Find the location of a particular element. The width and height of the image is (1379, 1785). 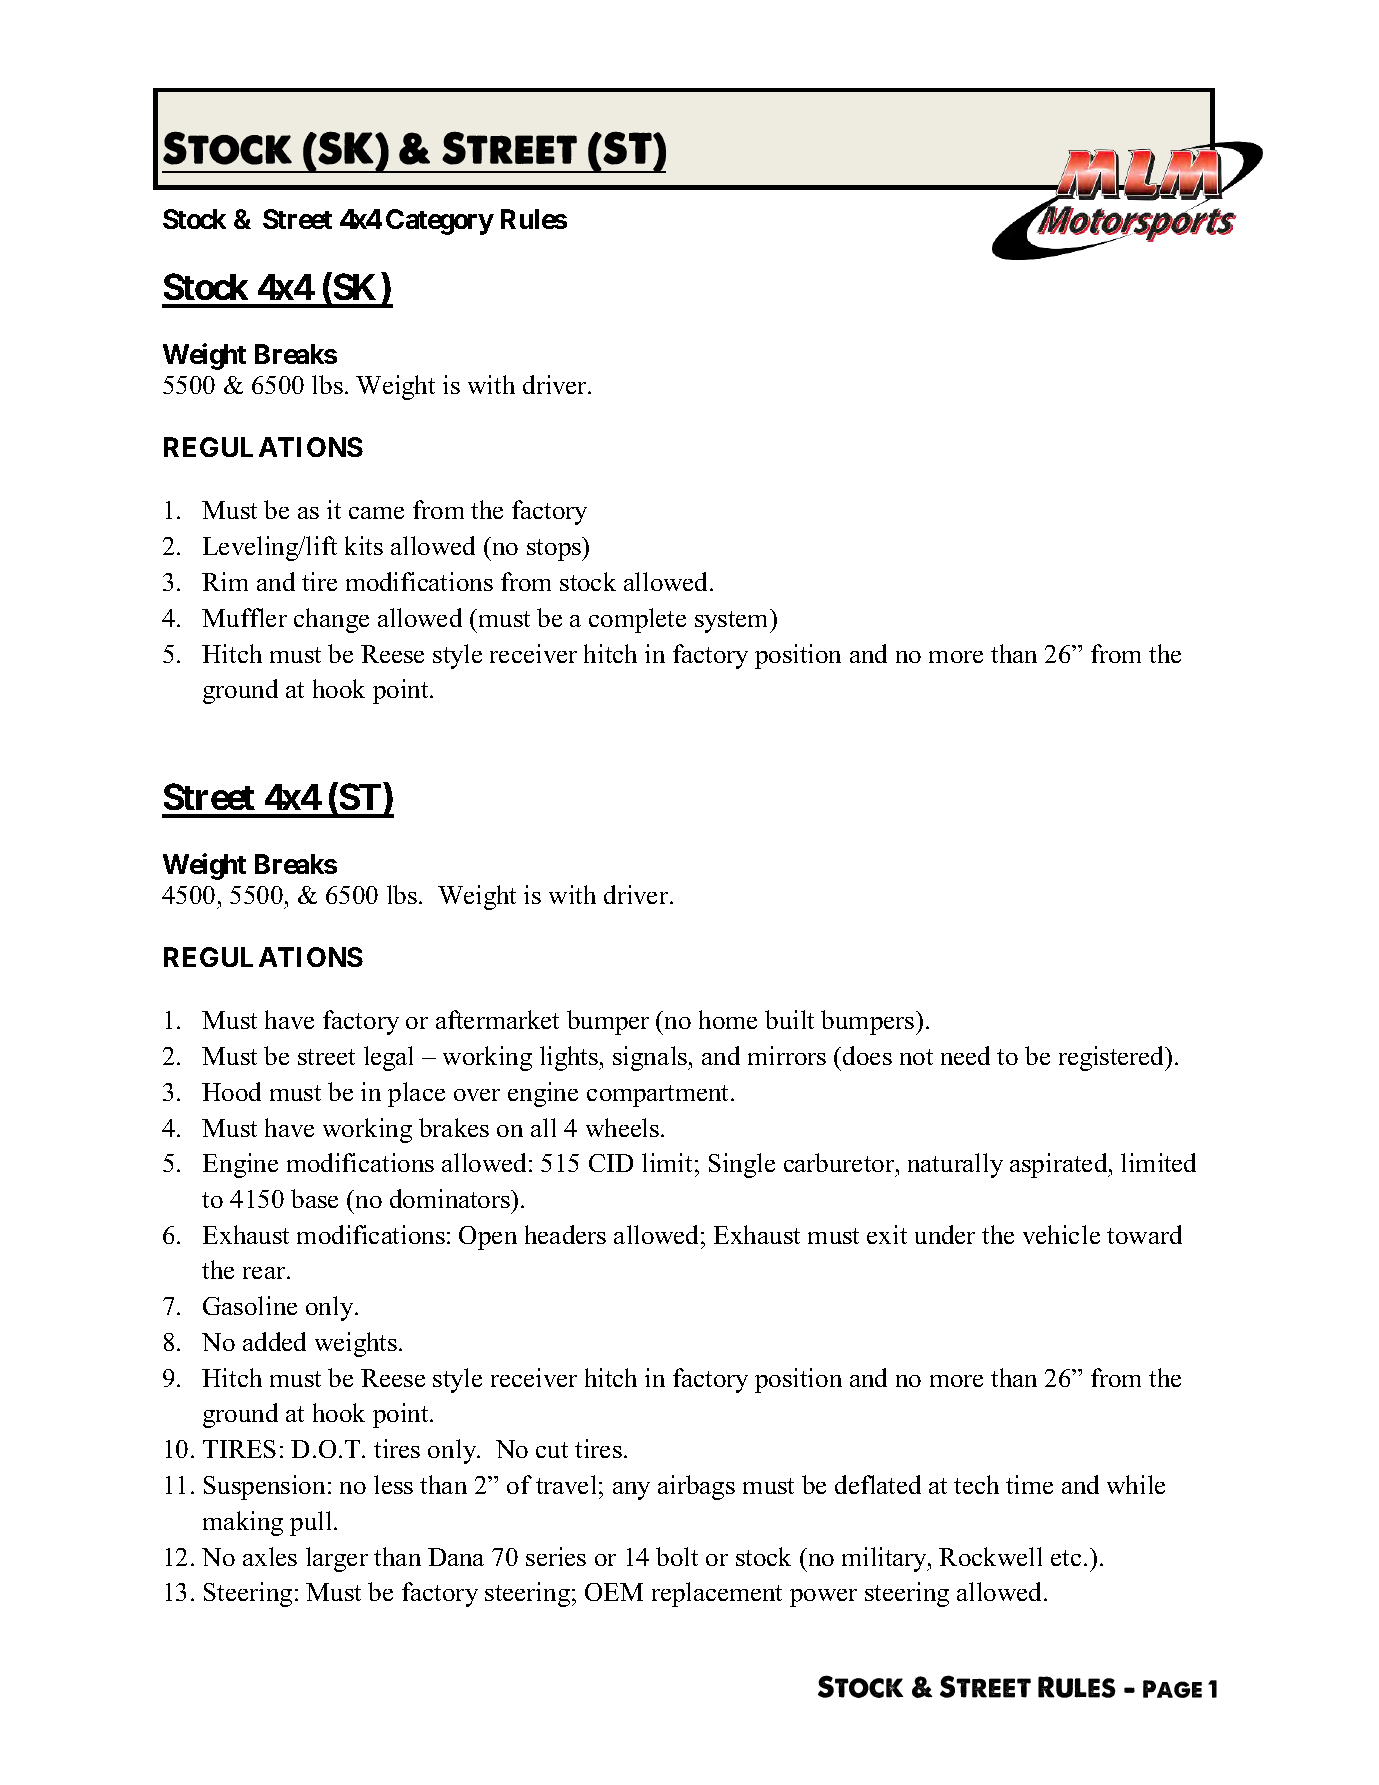

need is located at coordinates (965, 1055).
